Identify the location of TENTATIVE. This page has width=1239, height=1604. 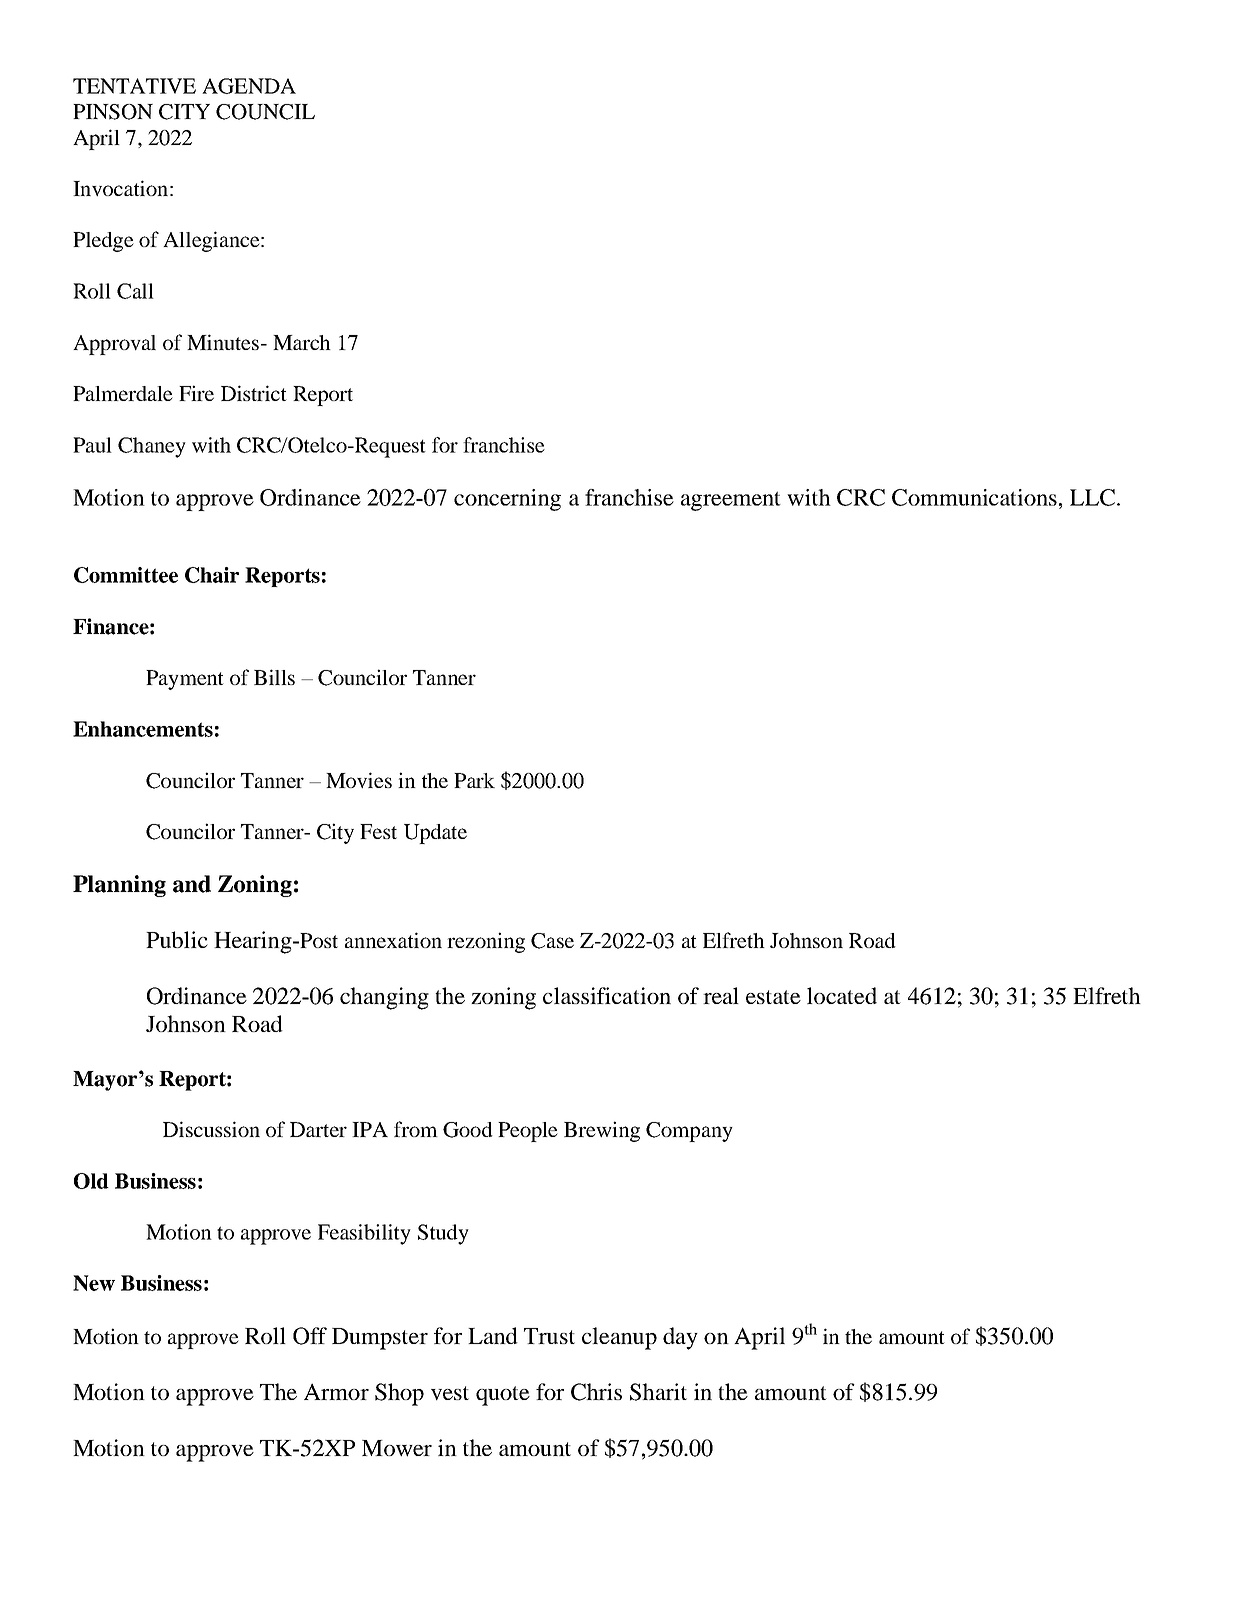
(134, 86).
